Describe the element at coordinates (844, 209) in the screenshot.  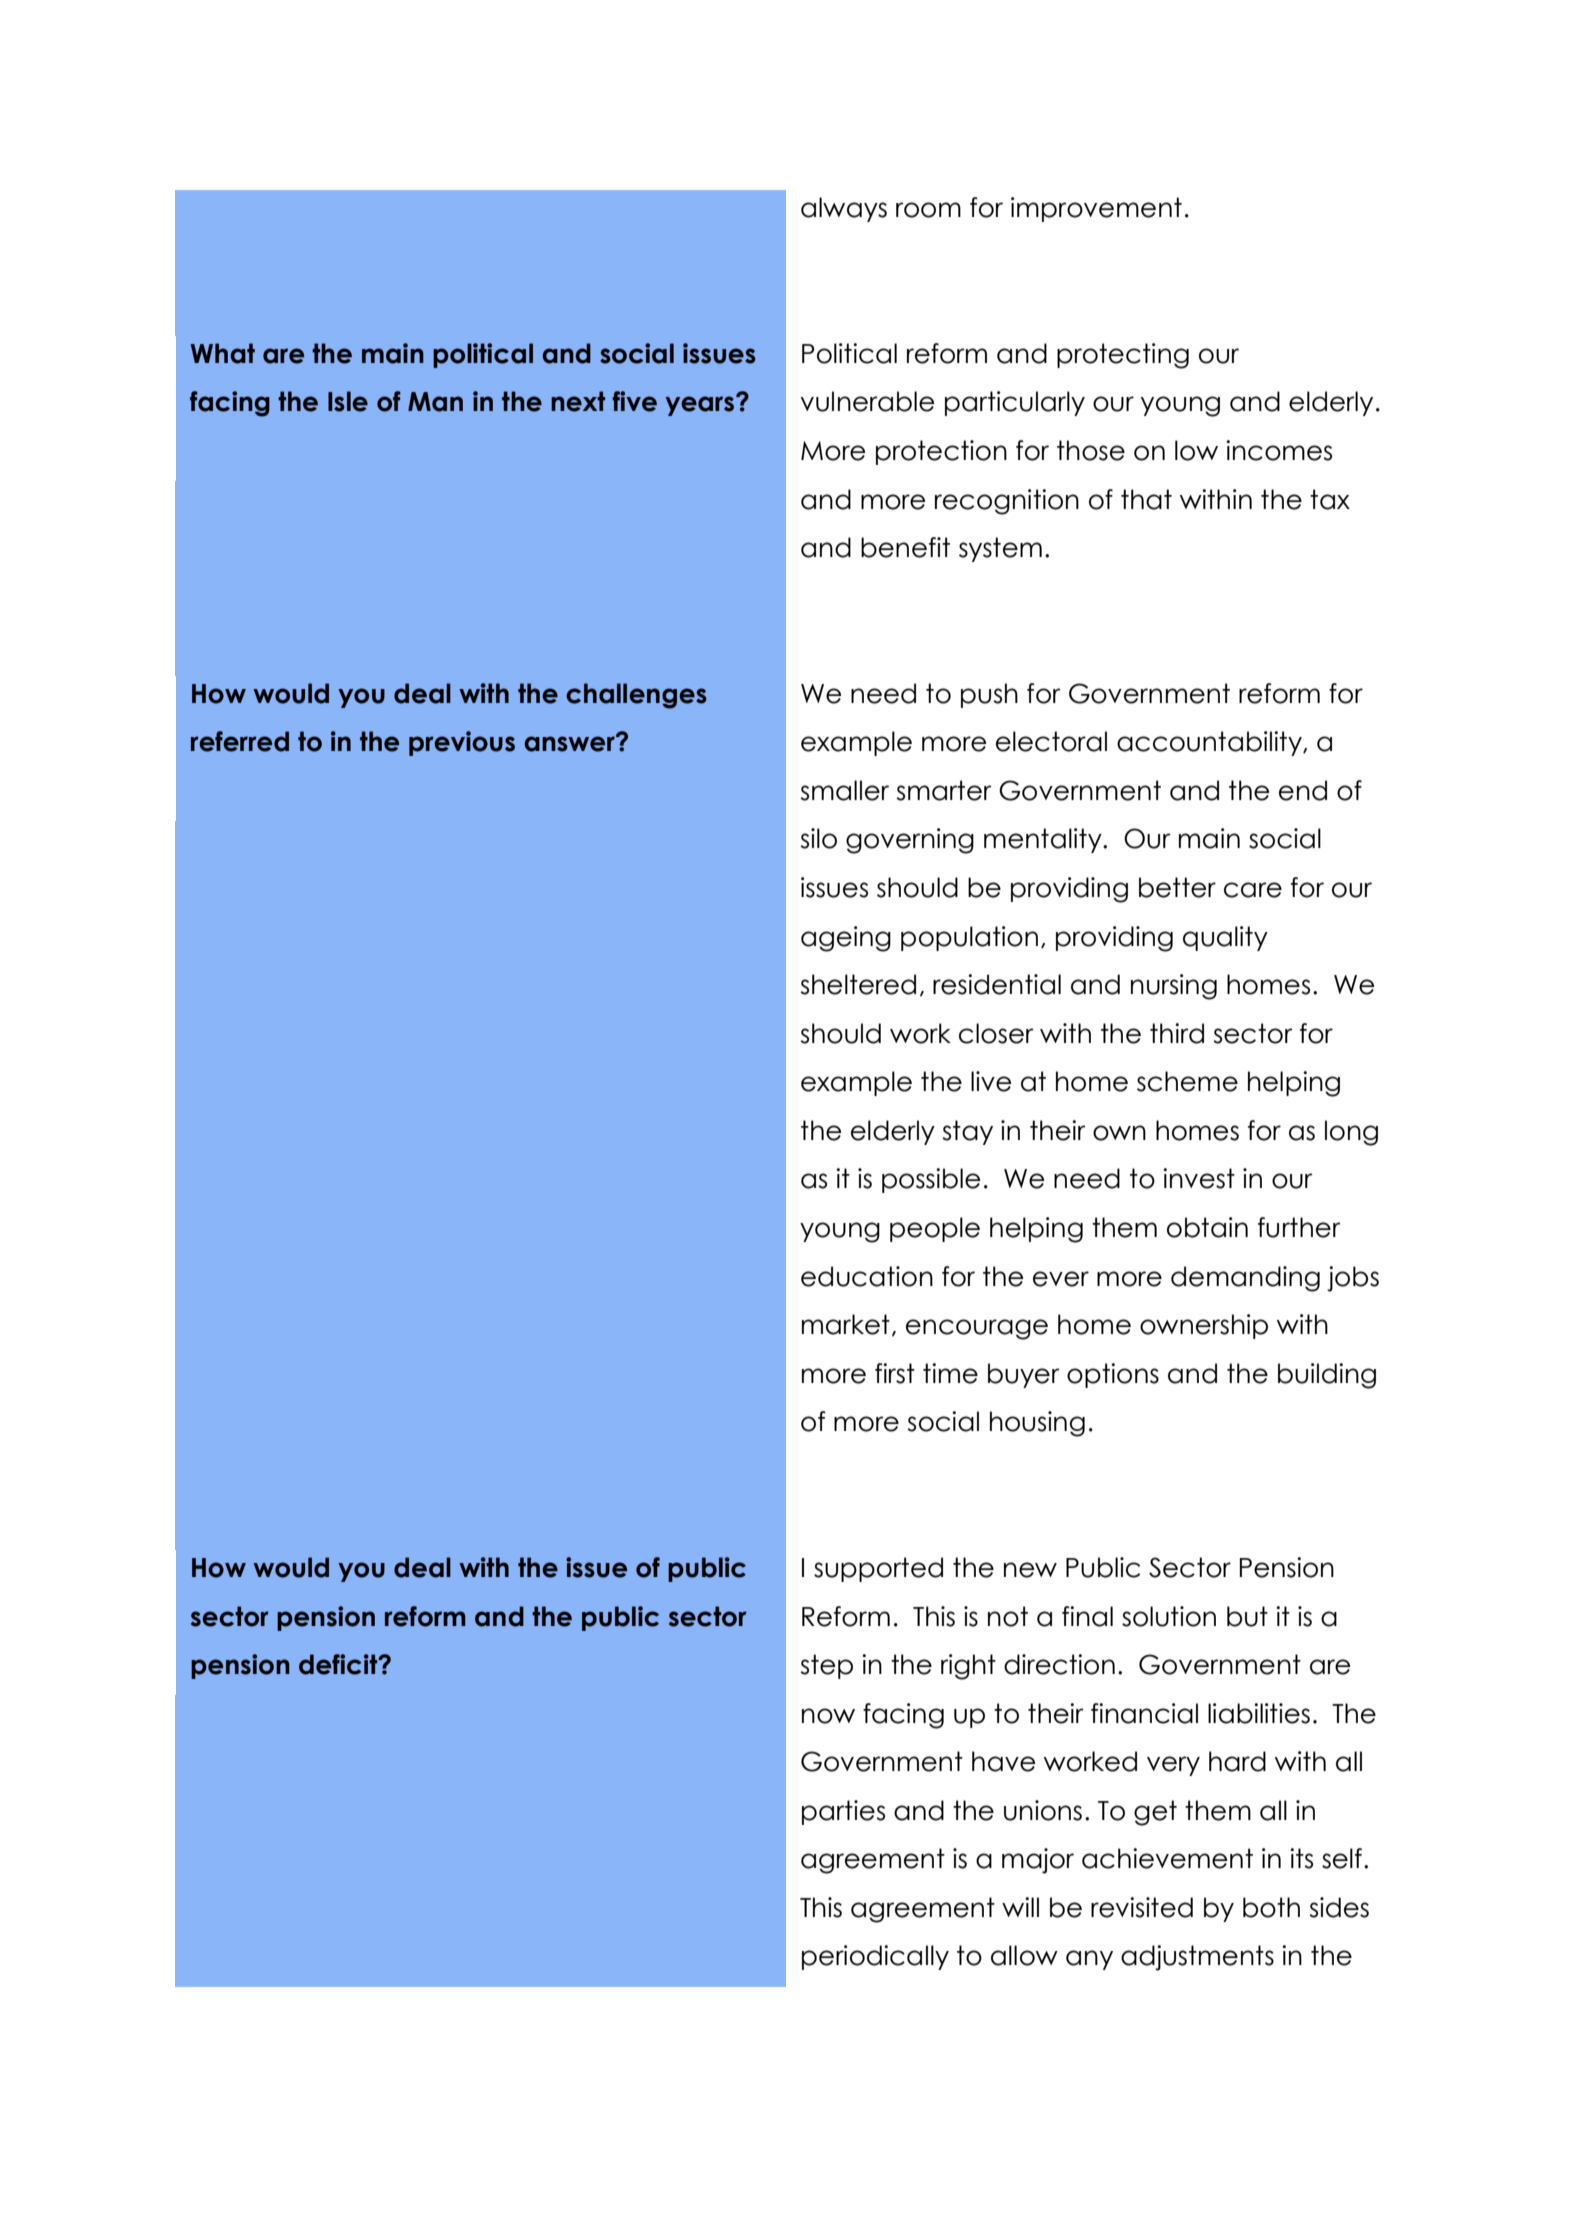
I see `always` at that location.
